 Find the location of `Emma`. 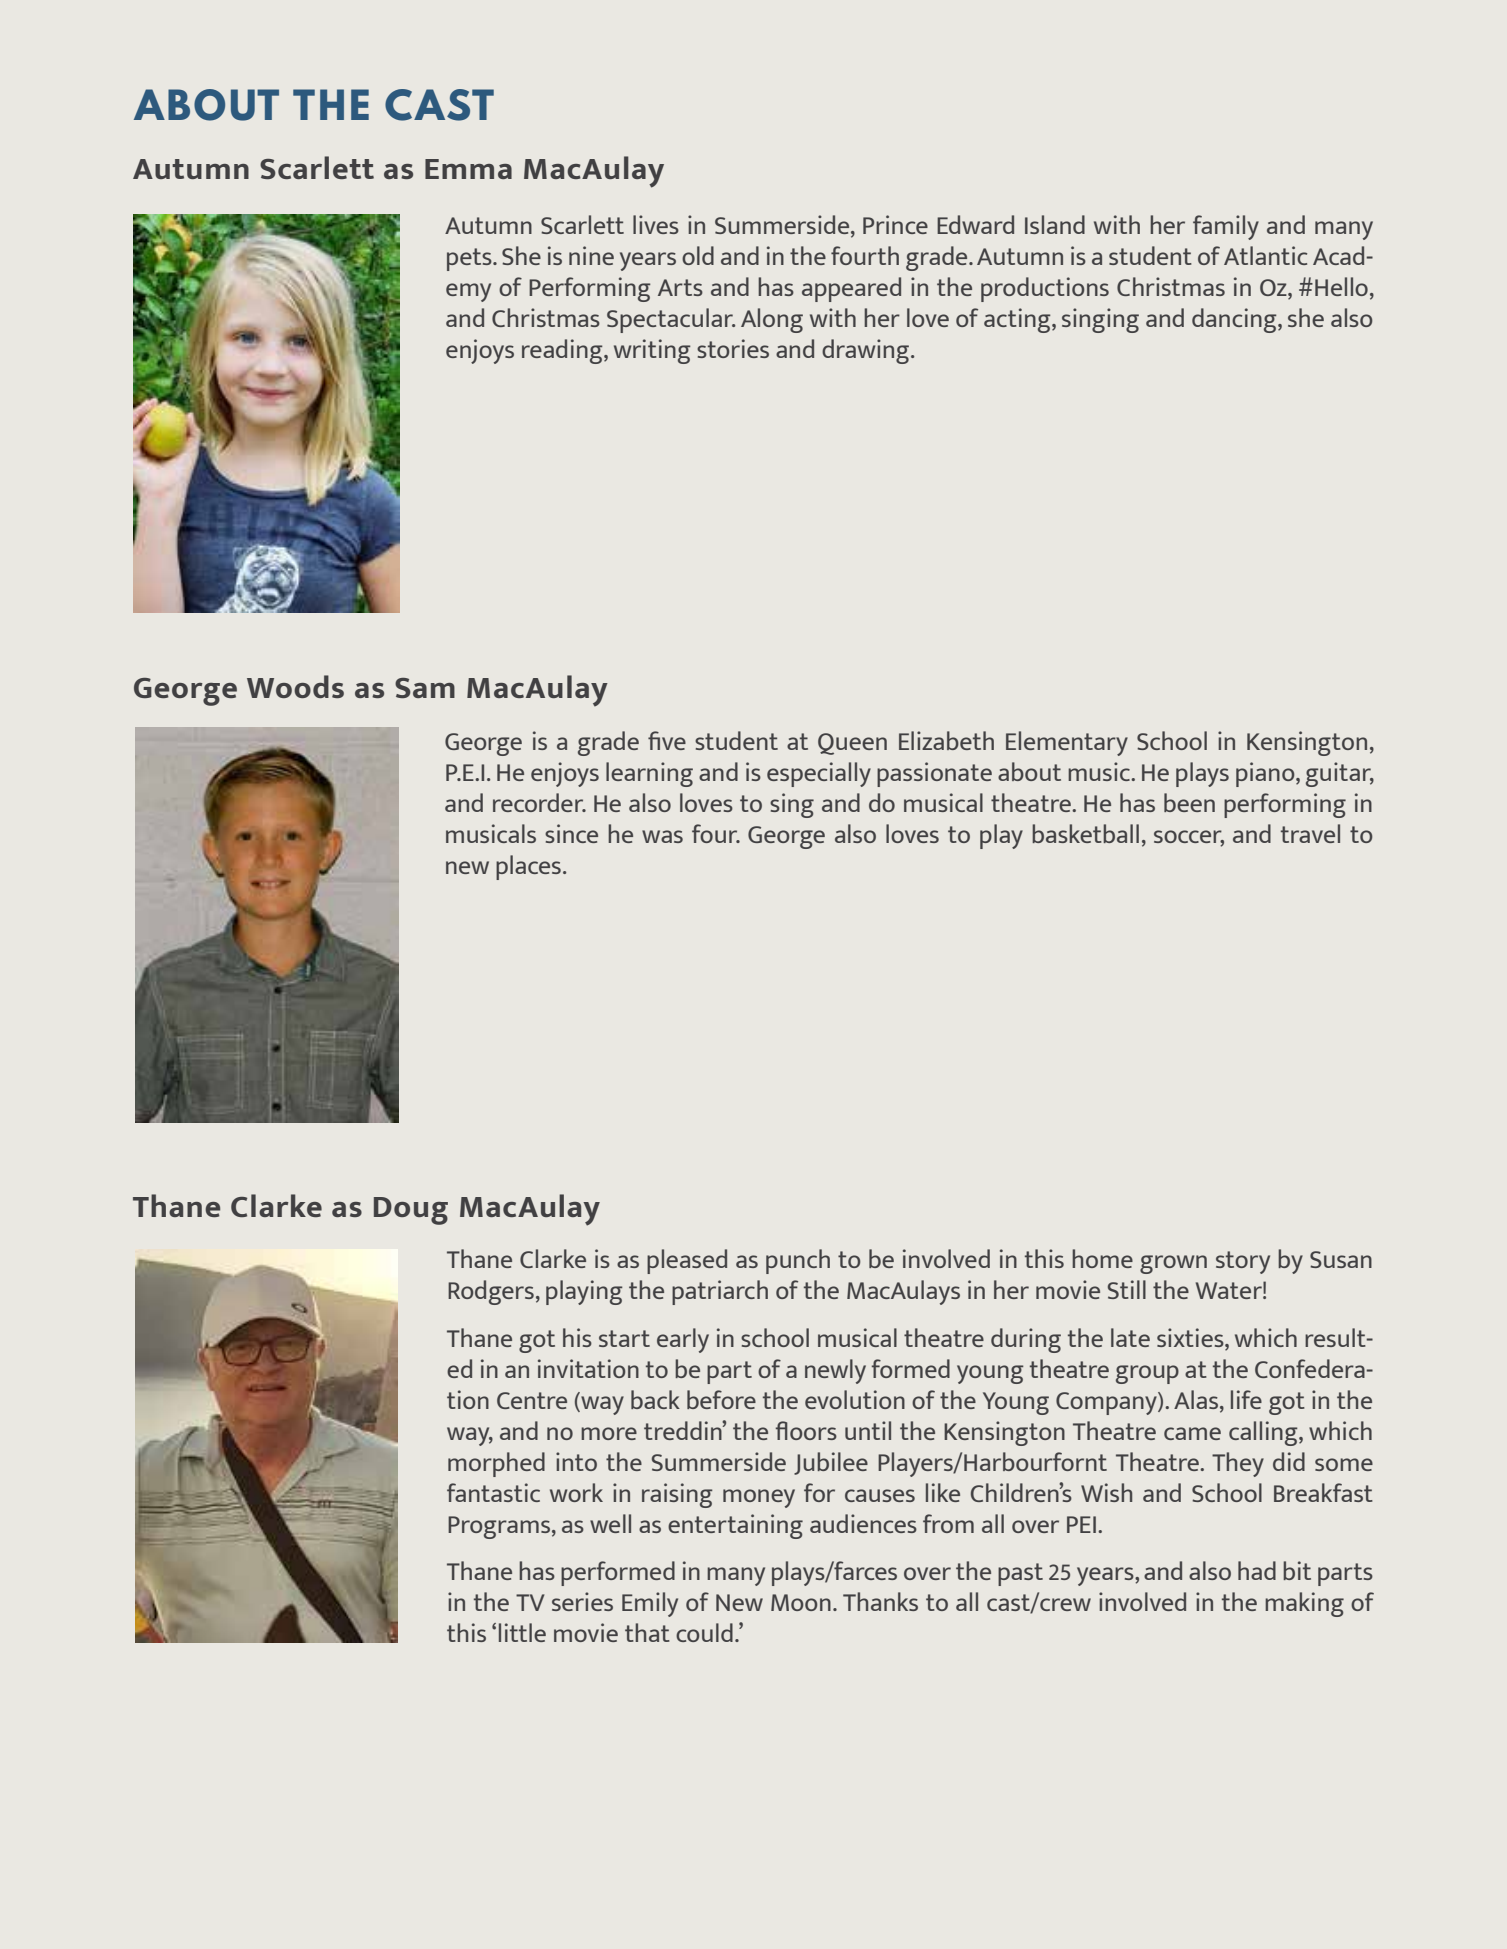

Emma is located at coordinates (468, 169).
